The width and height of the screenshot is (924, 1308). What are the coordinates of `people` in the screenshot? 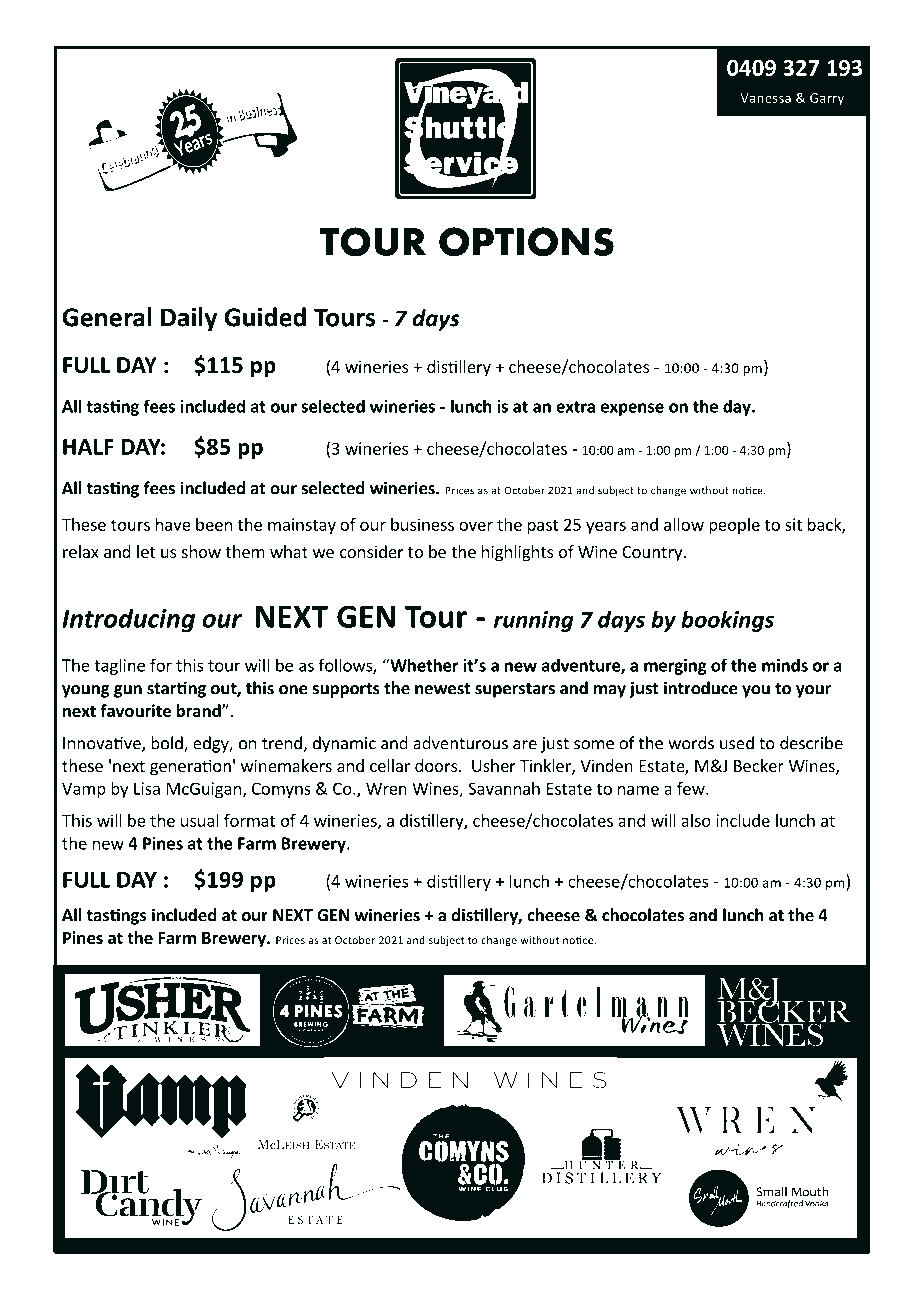 It's located at (734, 526).
